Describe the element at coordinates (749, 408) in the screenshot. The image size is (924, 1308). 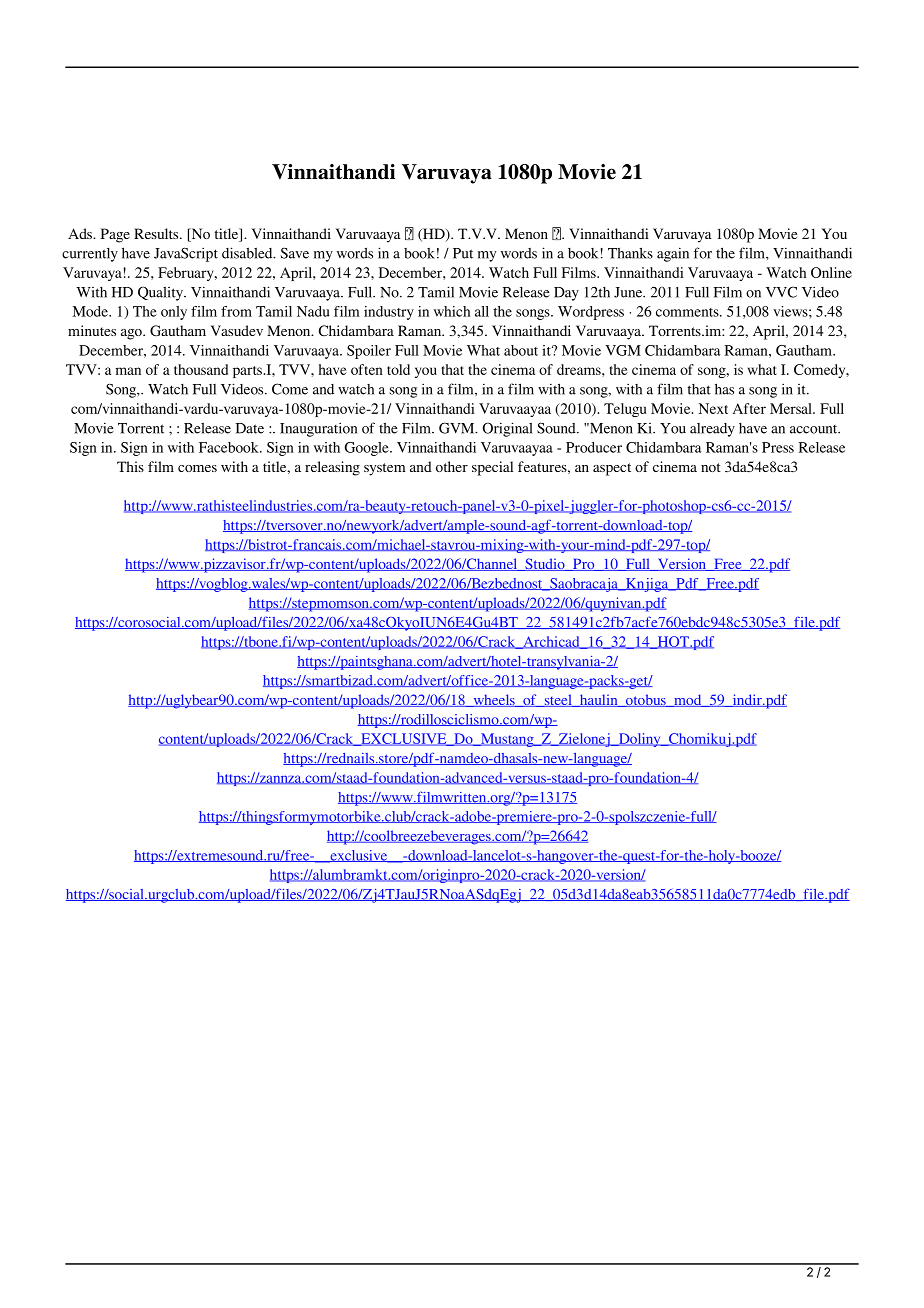
I see `After` at that location.
